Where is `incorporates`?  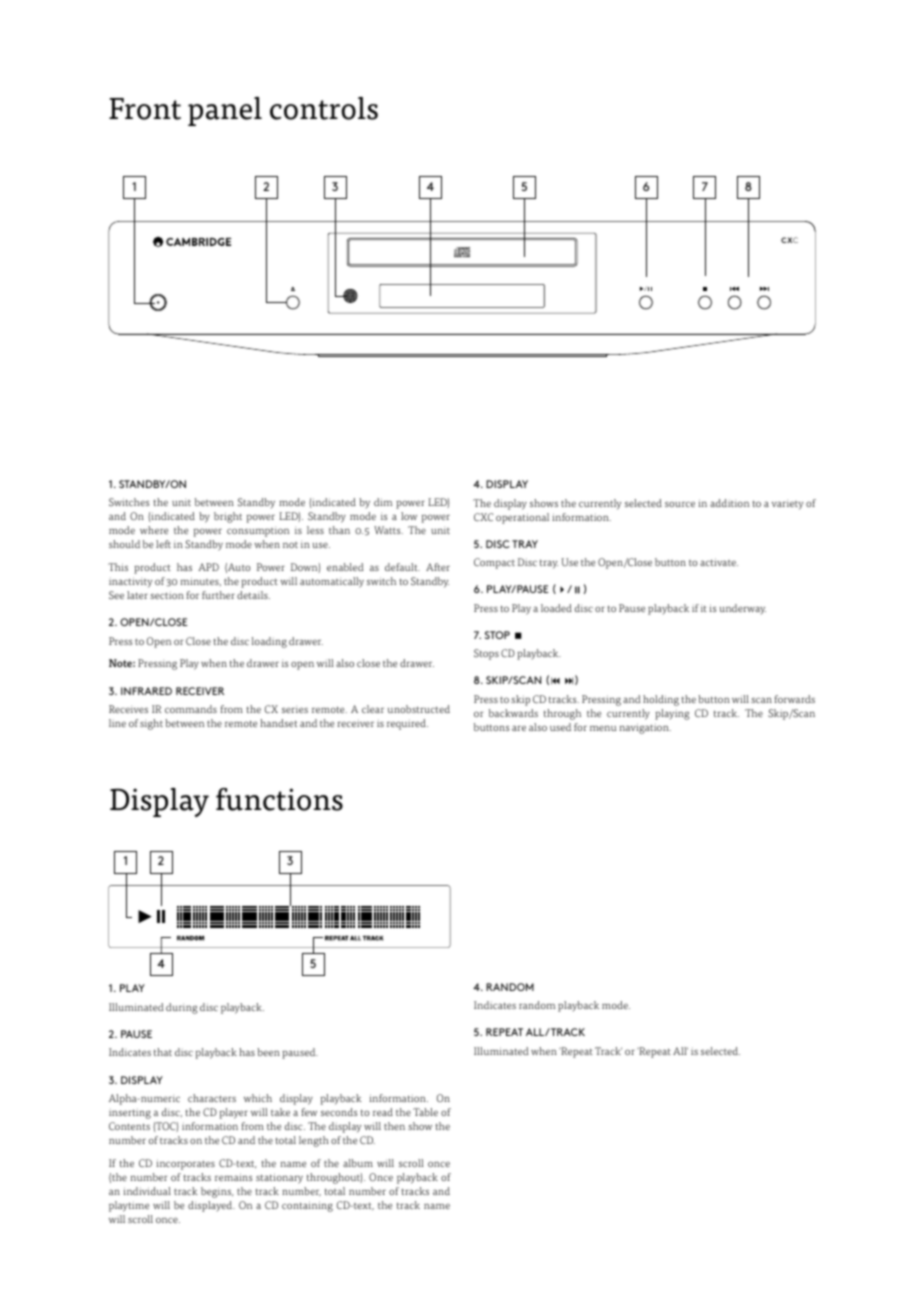
incorporates is located at coordinates (186, 1164).
